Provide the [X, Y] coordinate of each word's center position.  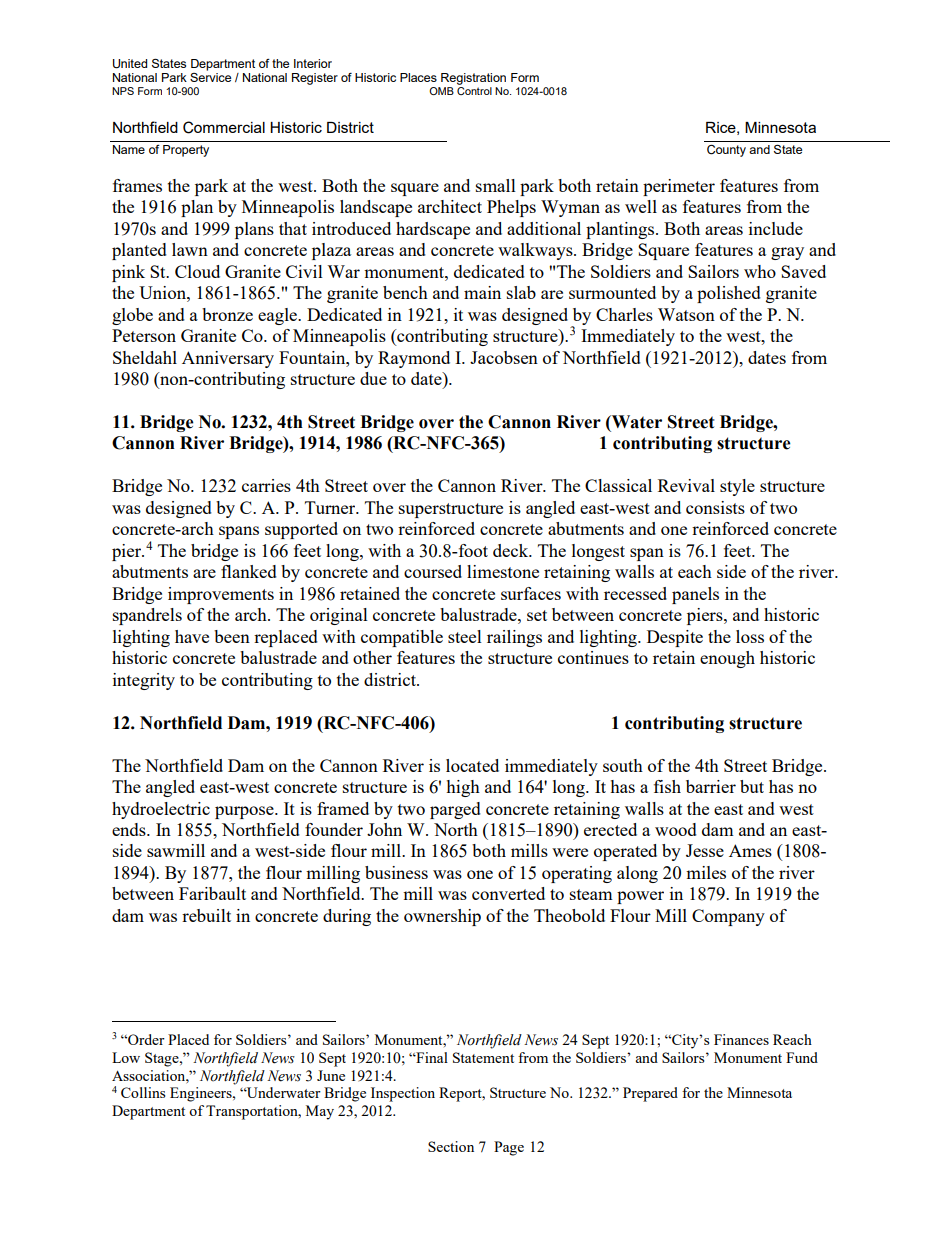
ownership [442, 917]
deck [512, 550]
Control [474, 91]
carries [266, 485]
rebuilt [206, 915]
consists [715, 507]
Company [728, 917]
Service [210, 76]
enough [727, 659]
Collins [143, 1092]
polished [729, 294]
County [726, 151]
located [472, 765]
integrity [144, 681]
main [482, 292]
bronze [227, 314]
